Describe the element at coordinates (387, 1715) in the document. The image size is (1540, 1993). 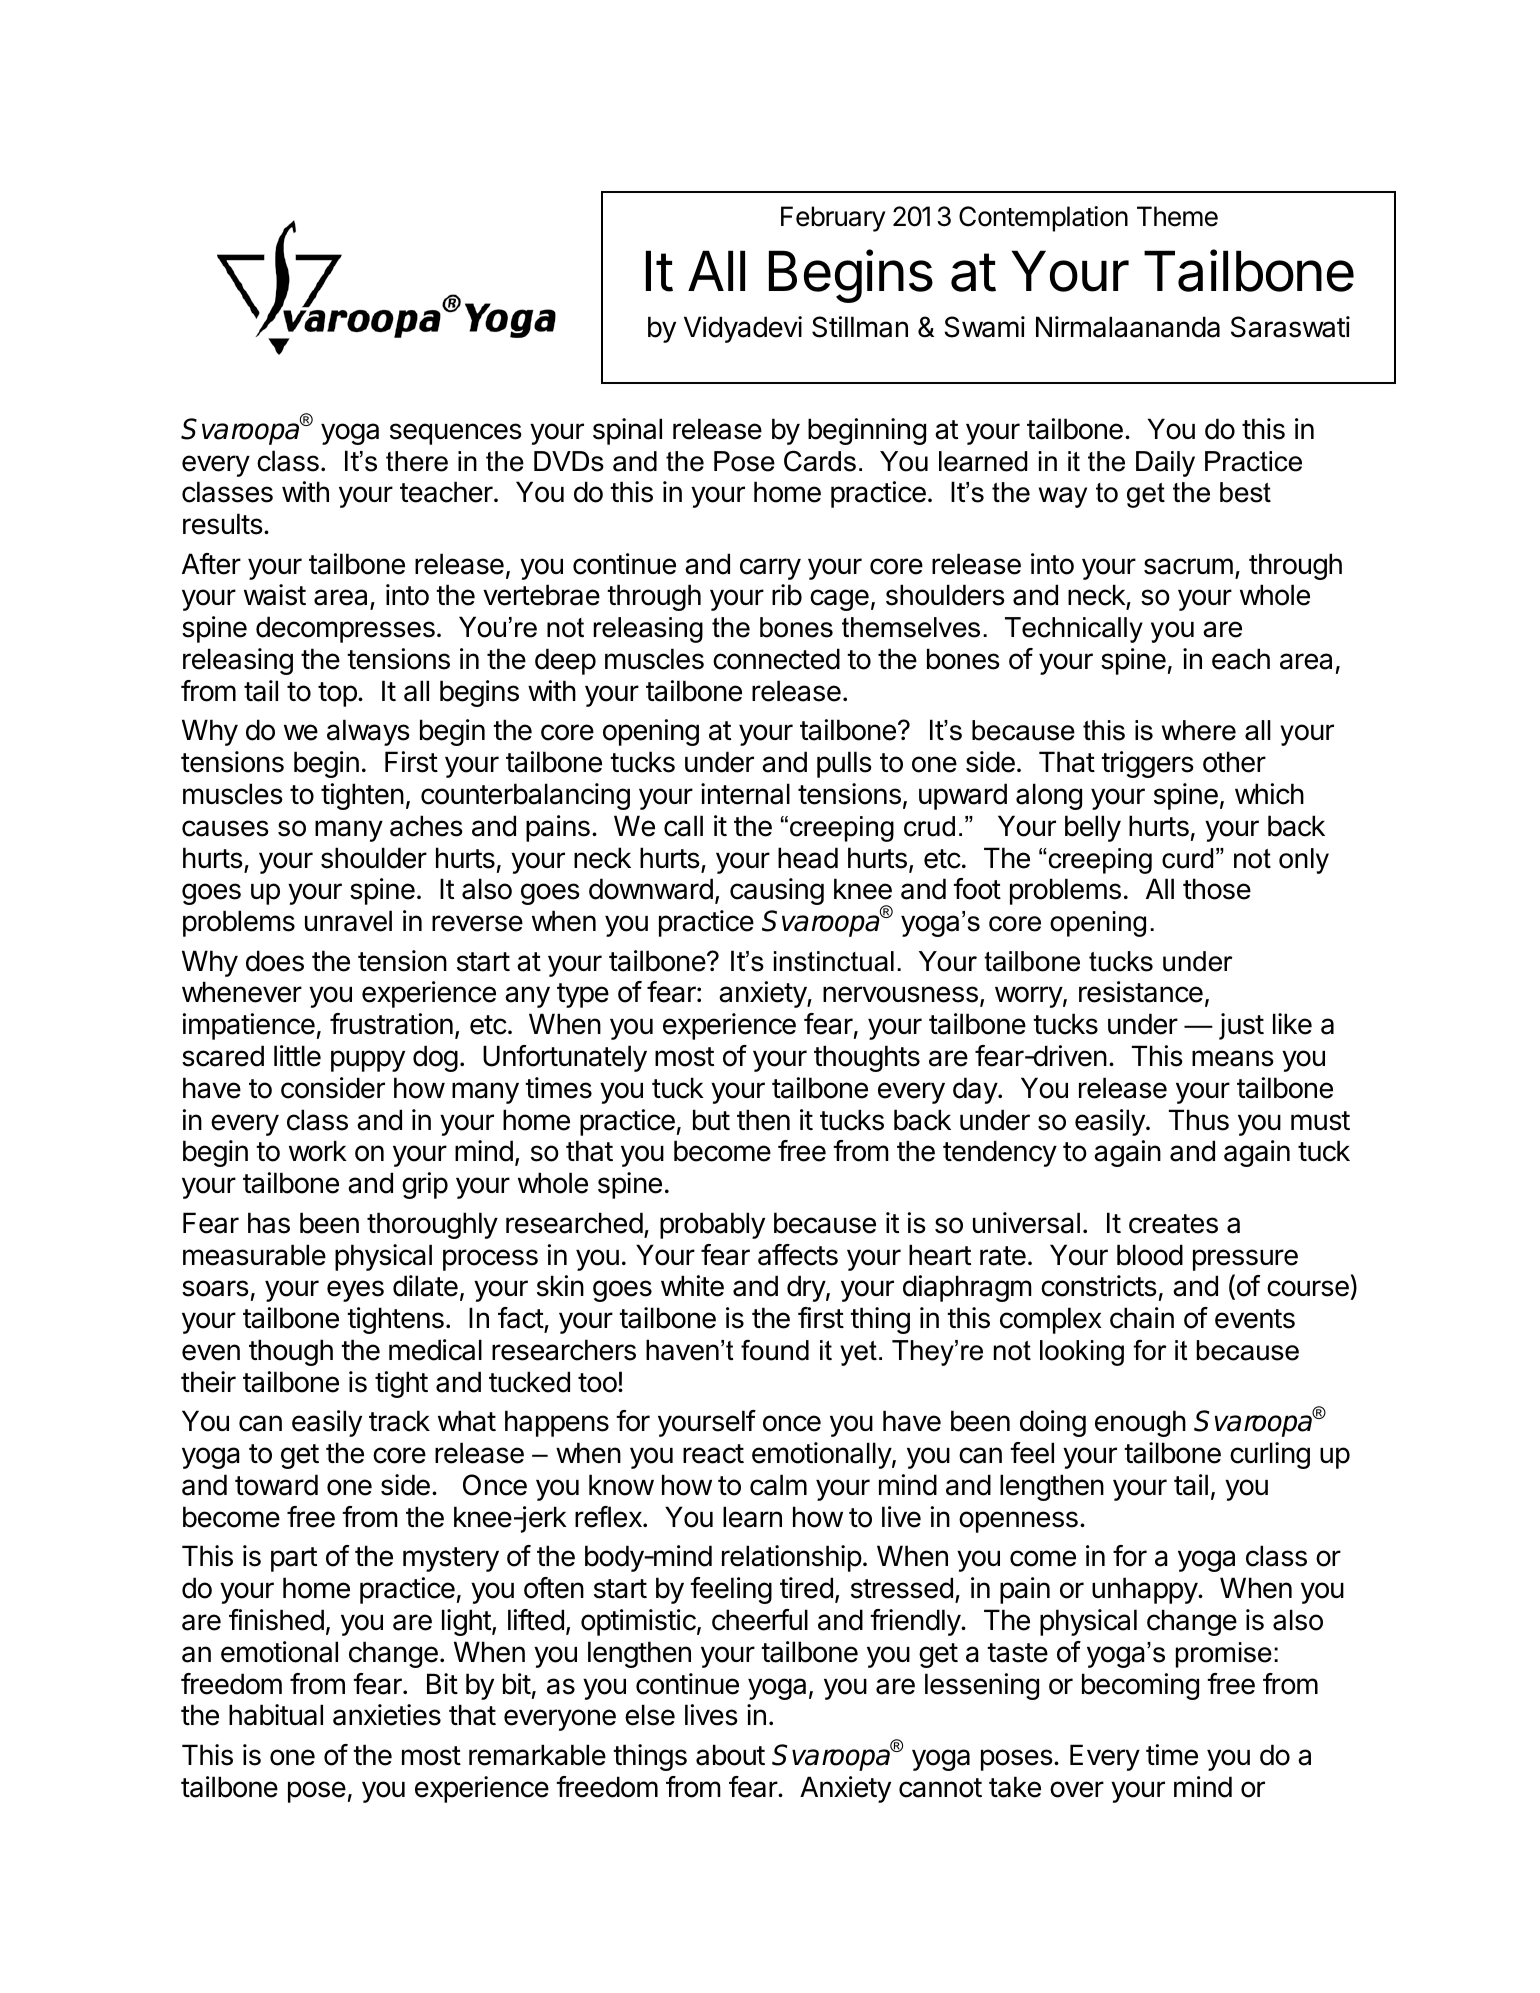
I see `anxieties` at that location.
